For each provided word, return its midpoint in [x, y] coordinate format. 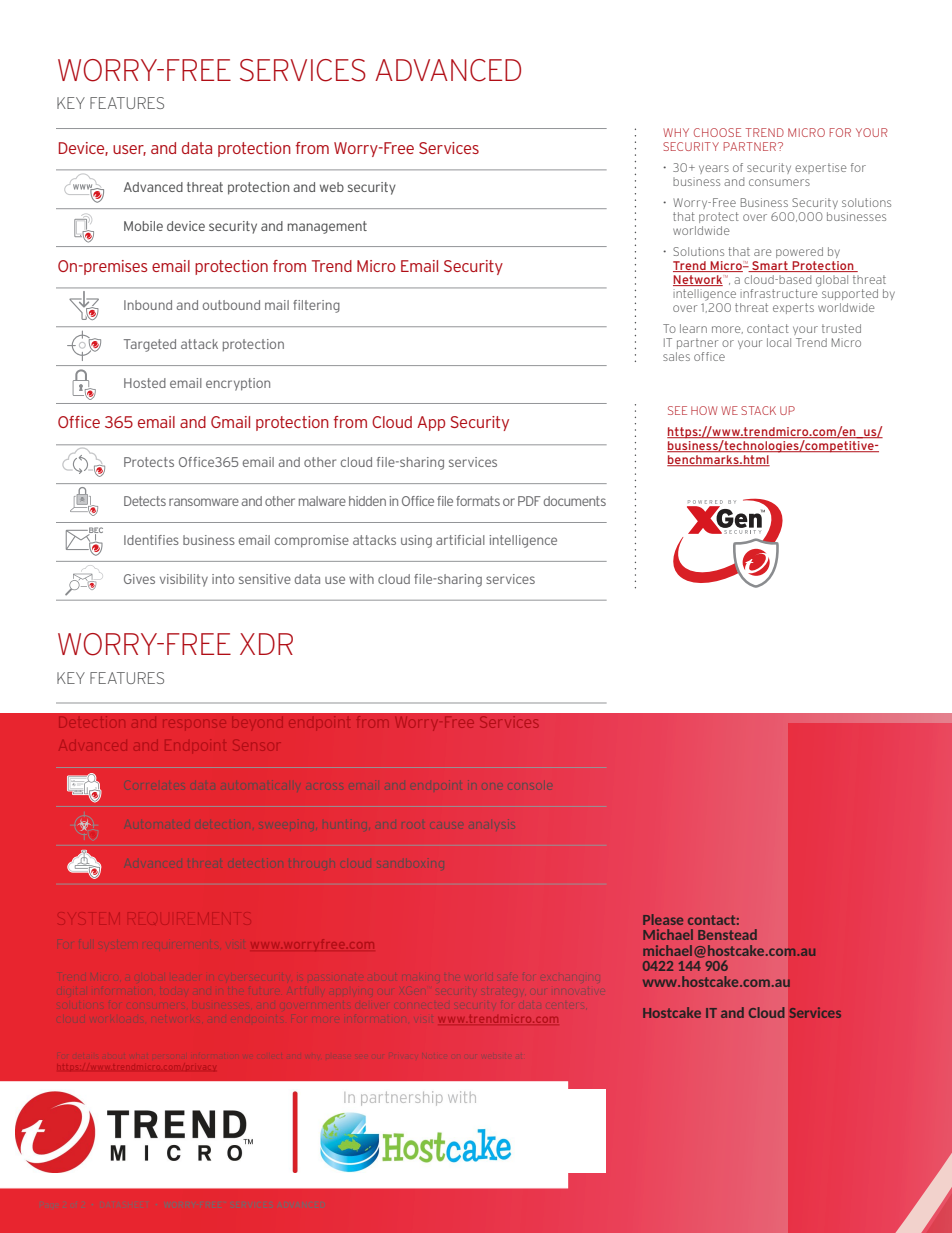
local [779, 342]
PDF [529, 501]
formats [478, 501]
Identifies [151, 540]
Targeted [150, 345]
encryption [238, 384]
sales [676, 356]
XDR [266, 644]
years [714, 169]
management [327, 227]
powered [799, 252]
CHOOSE [717, 132]
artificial [460, 540]
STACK [758, 410]
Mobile [143, 226]
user [129, 150]
